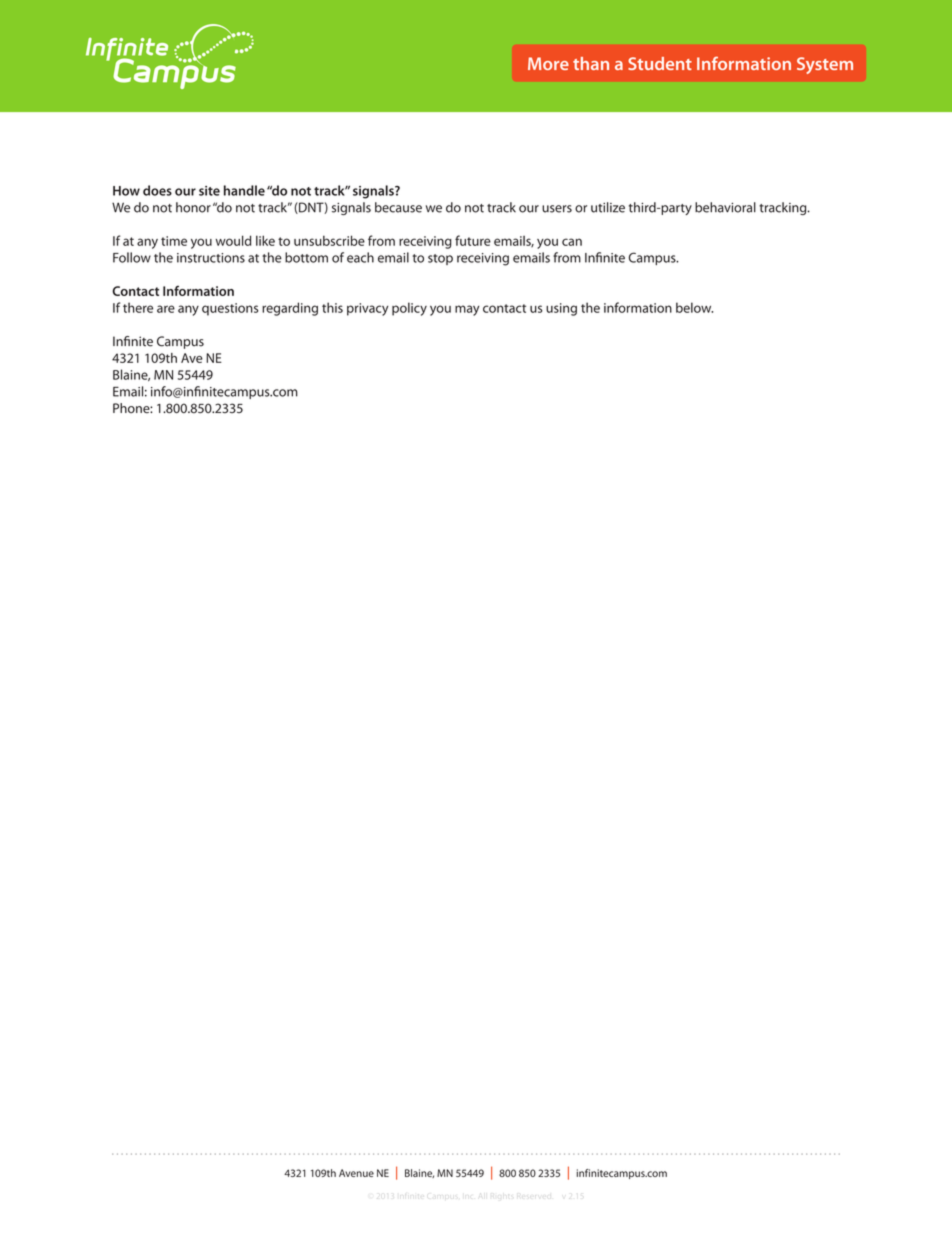  Describe the element at coordinates (467, 310) in the screenshot. I see `may` at that location.
